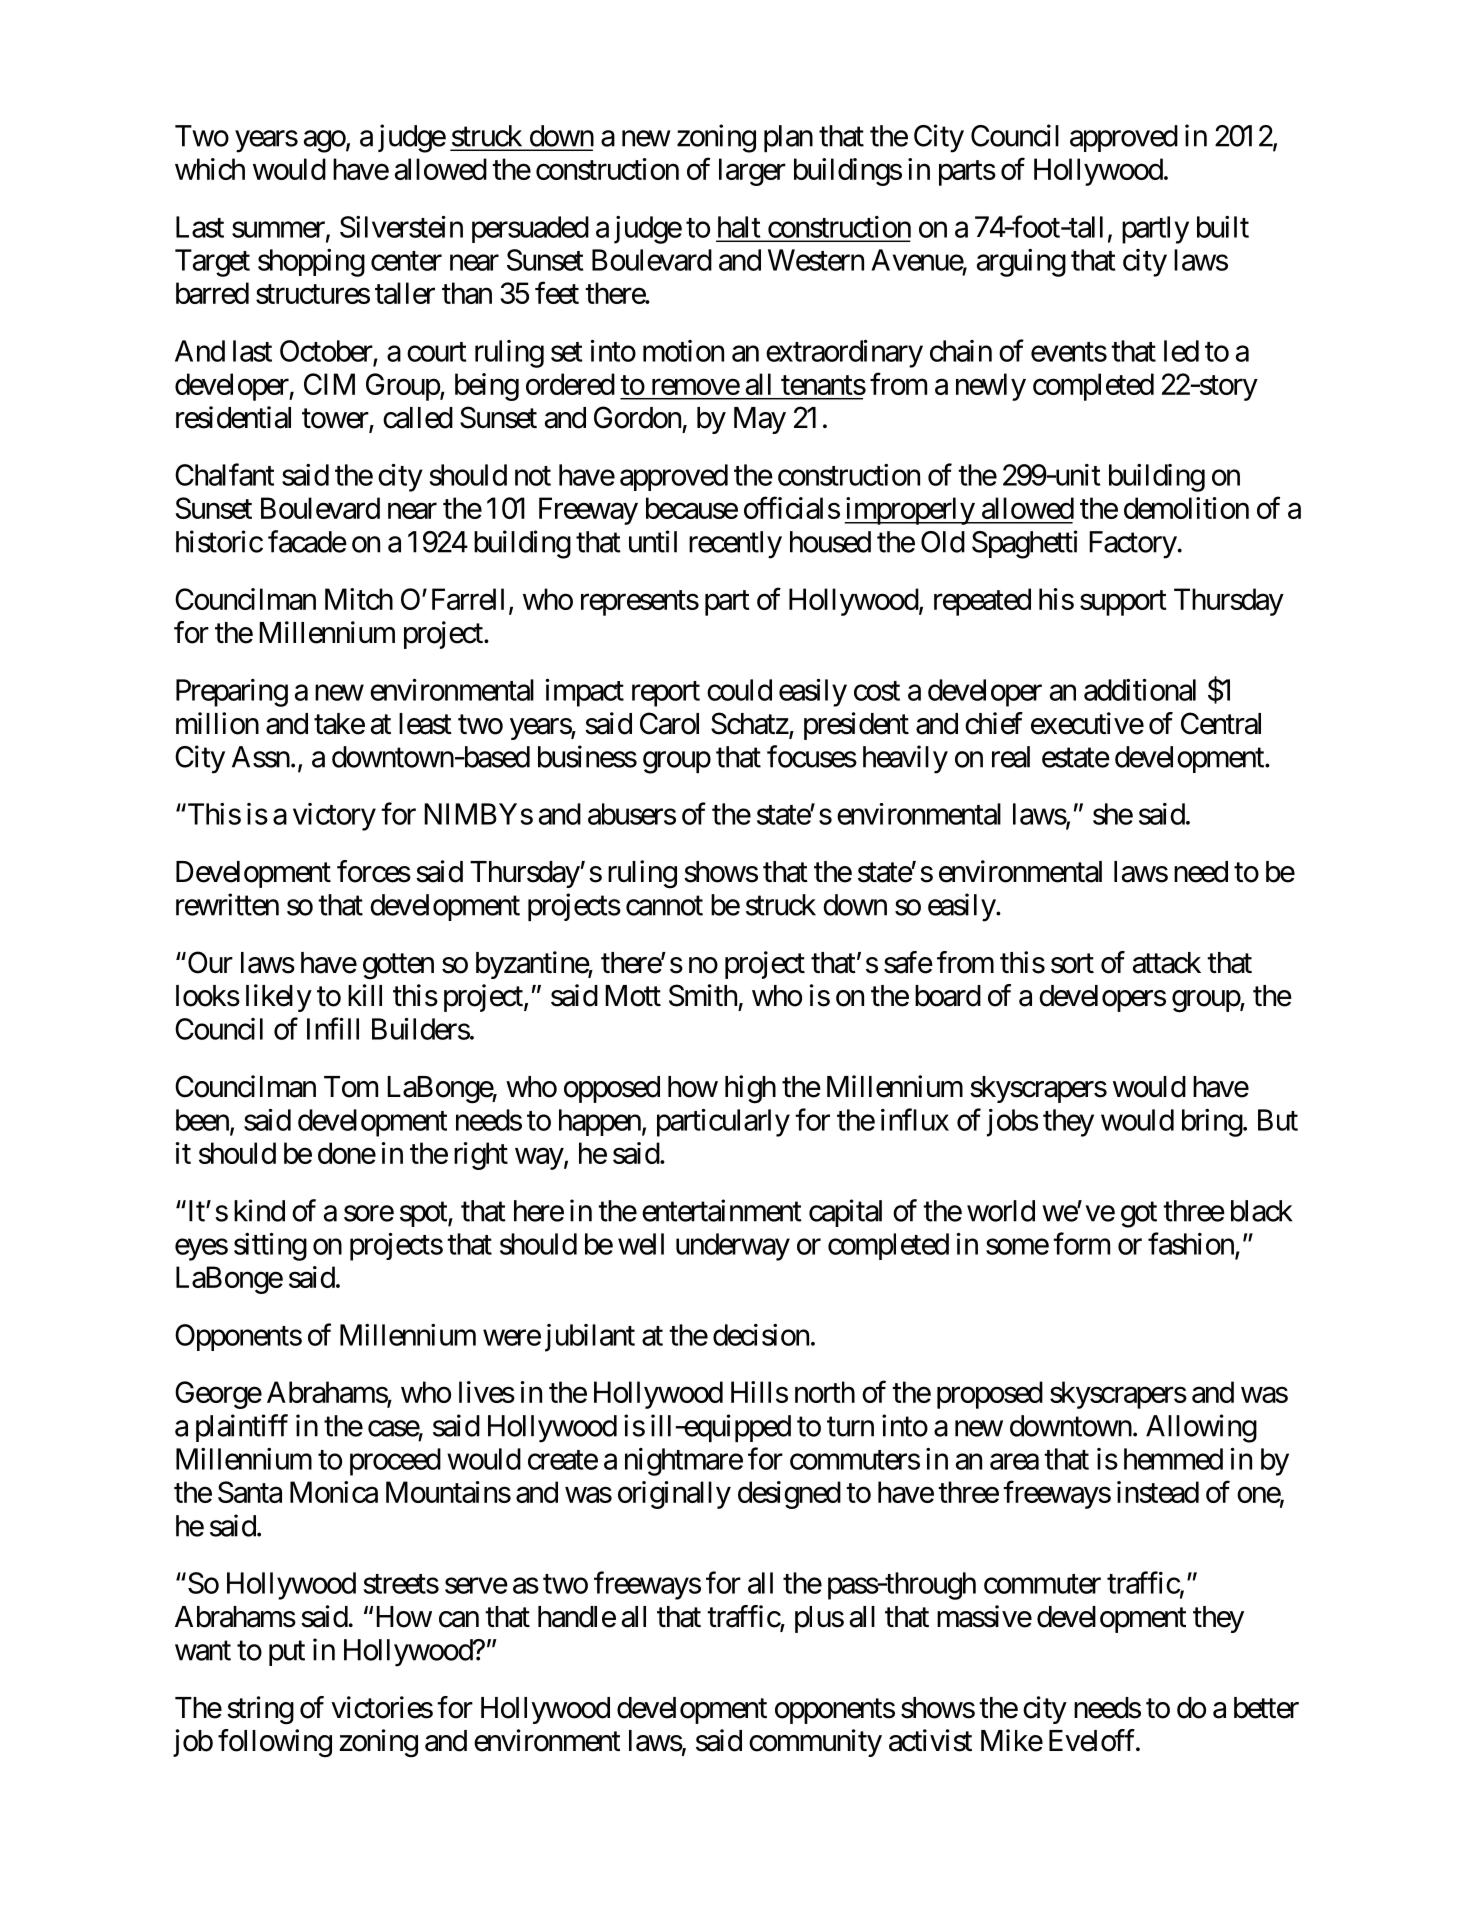 The image size is (1478, 1913). Describe the element at coordinates (401, 227) in the screenshot. I see `Silverstein` at that location.
